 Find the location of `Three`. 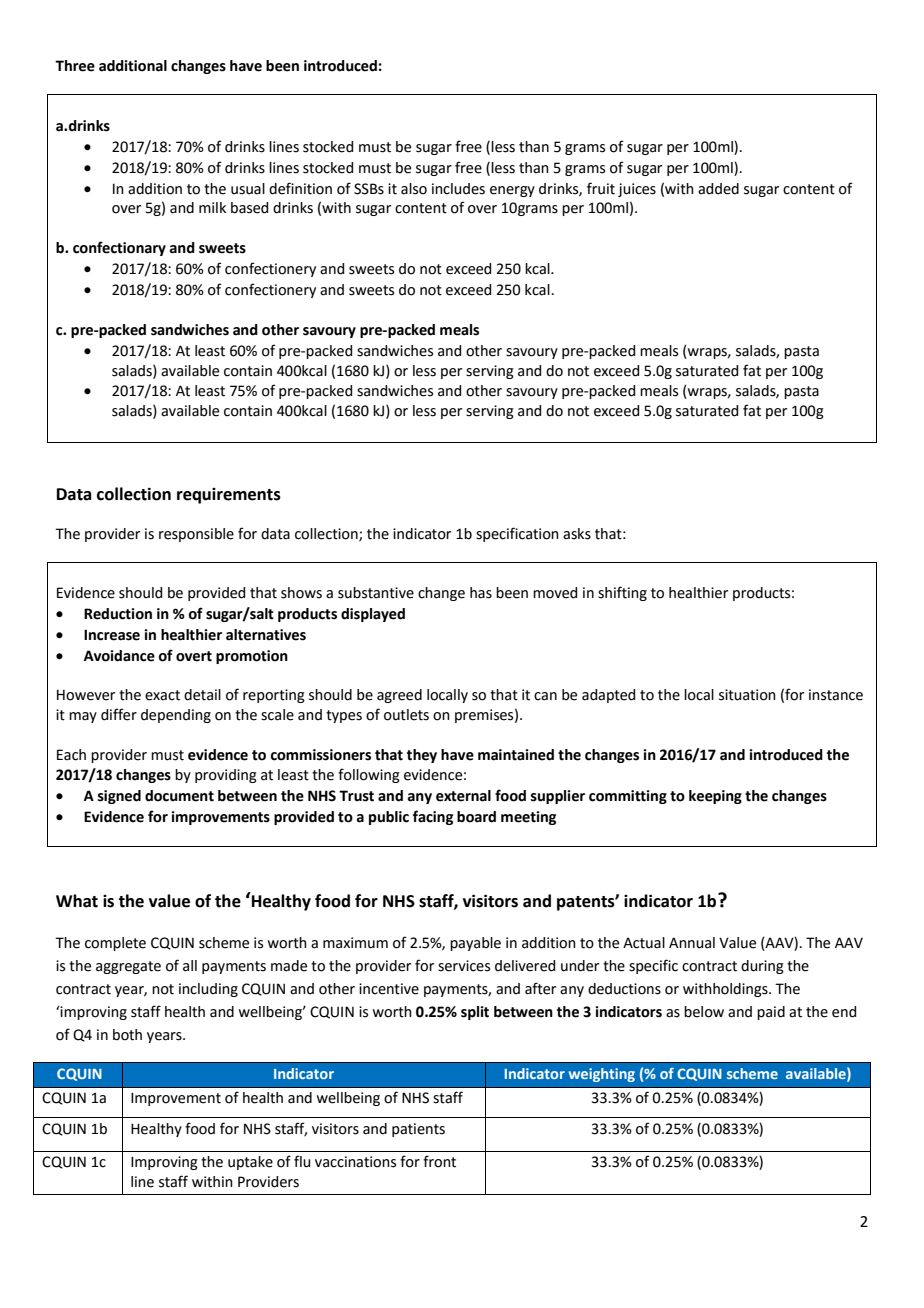

Three is located at coordinates (75, 66).
